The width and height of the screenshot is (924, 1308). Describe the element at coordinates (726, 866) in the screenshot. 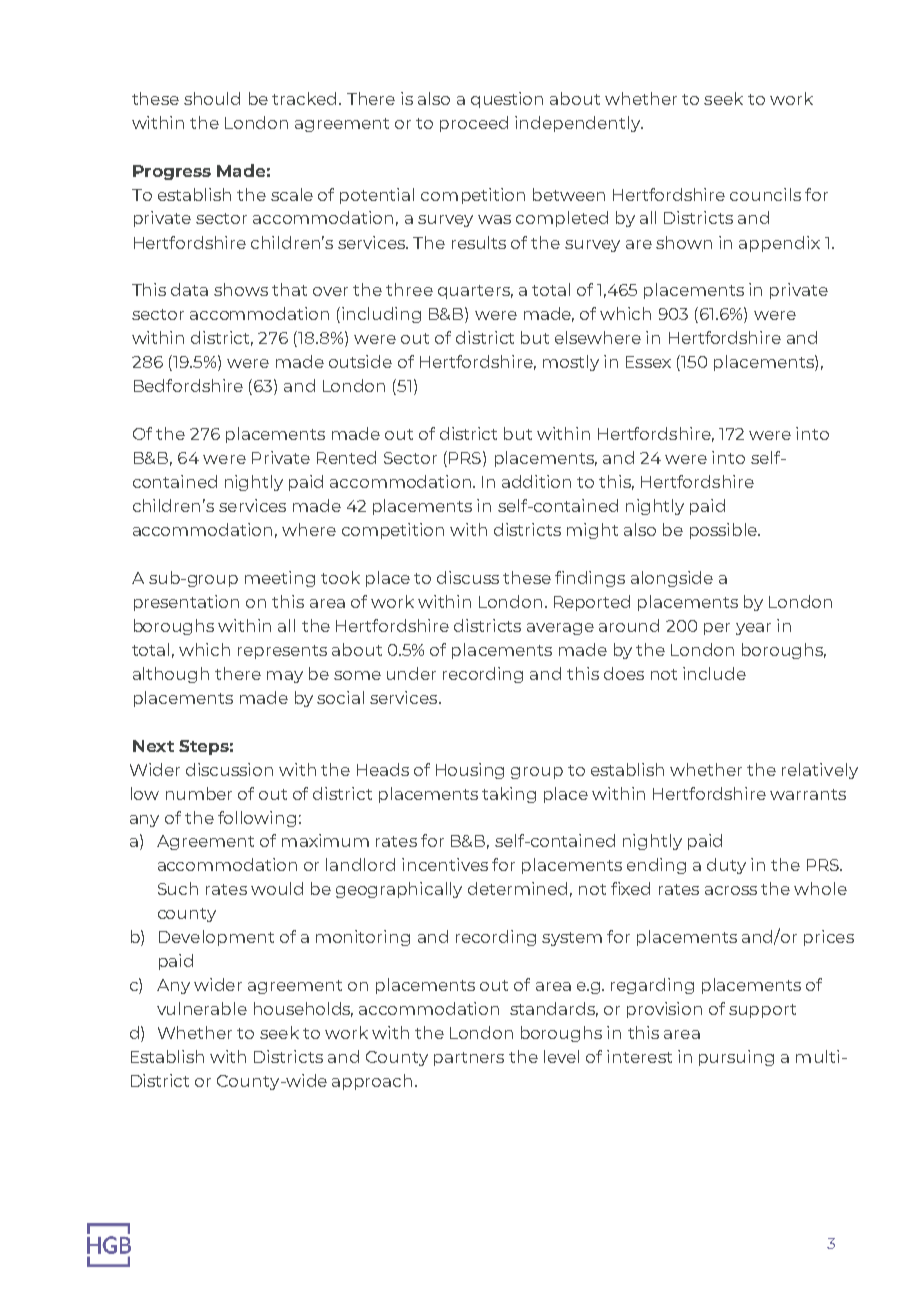

I see `duty` at that location.
